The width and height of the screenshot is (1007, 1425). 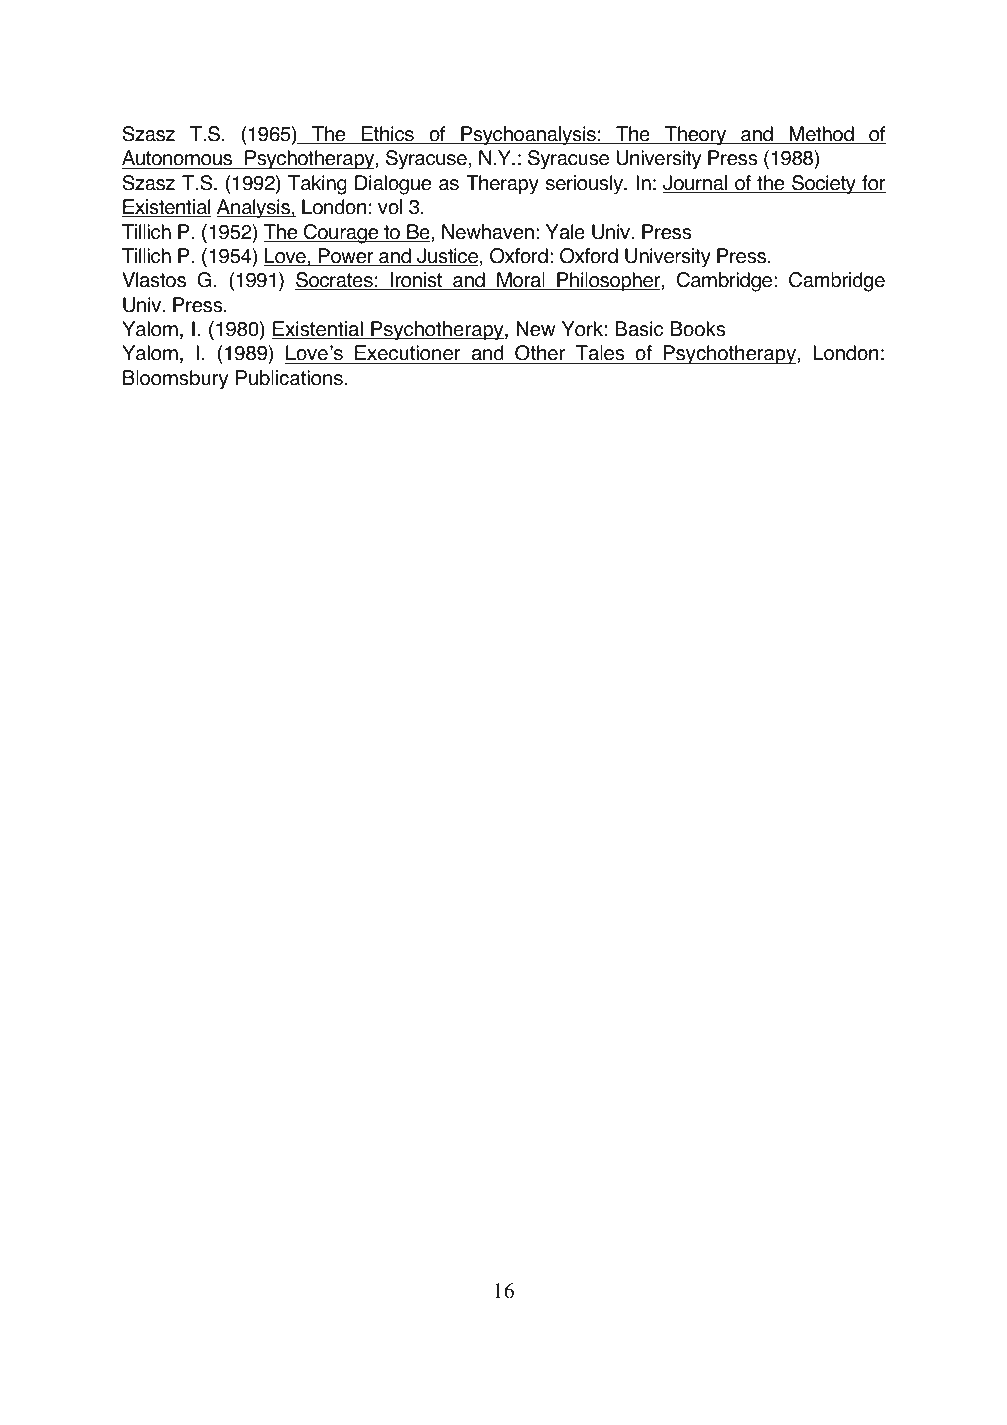 I want to click on Journal, so click(x=696, y=184).
